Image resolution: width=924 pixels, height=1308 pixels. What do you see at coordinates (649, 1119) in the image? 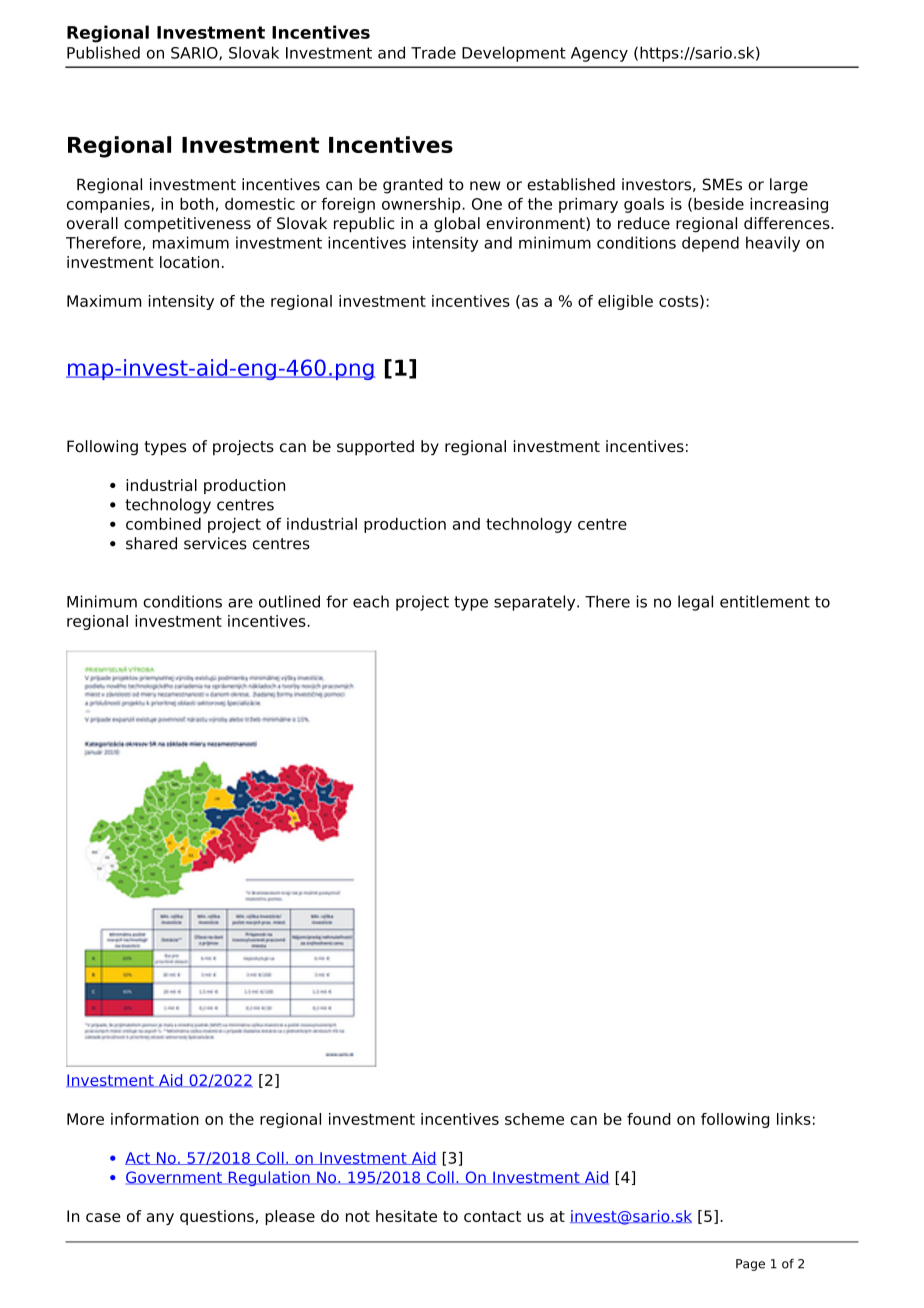
I see `found` at bounding box center [649, 1119].
